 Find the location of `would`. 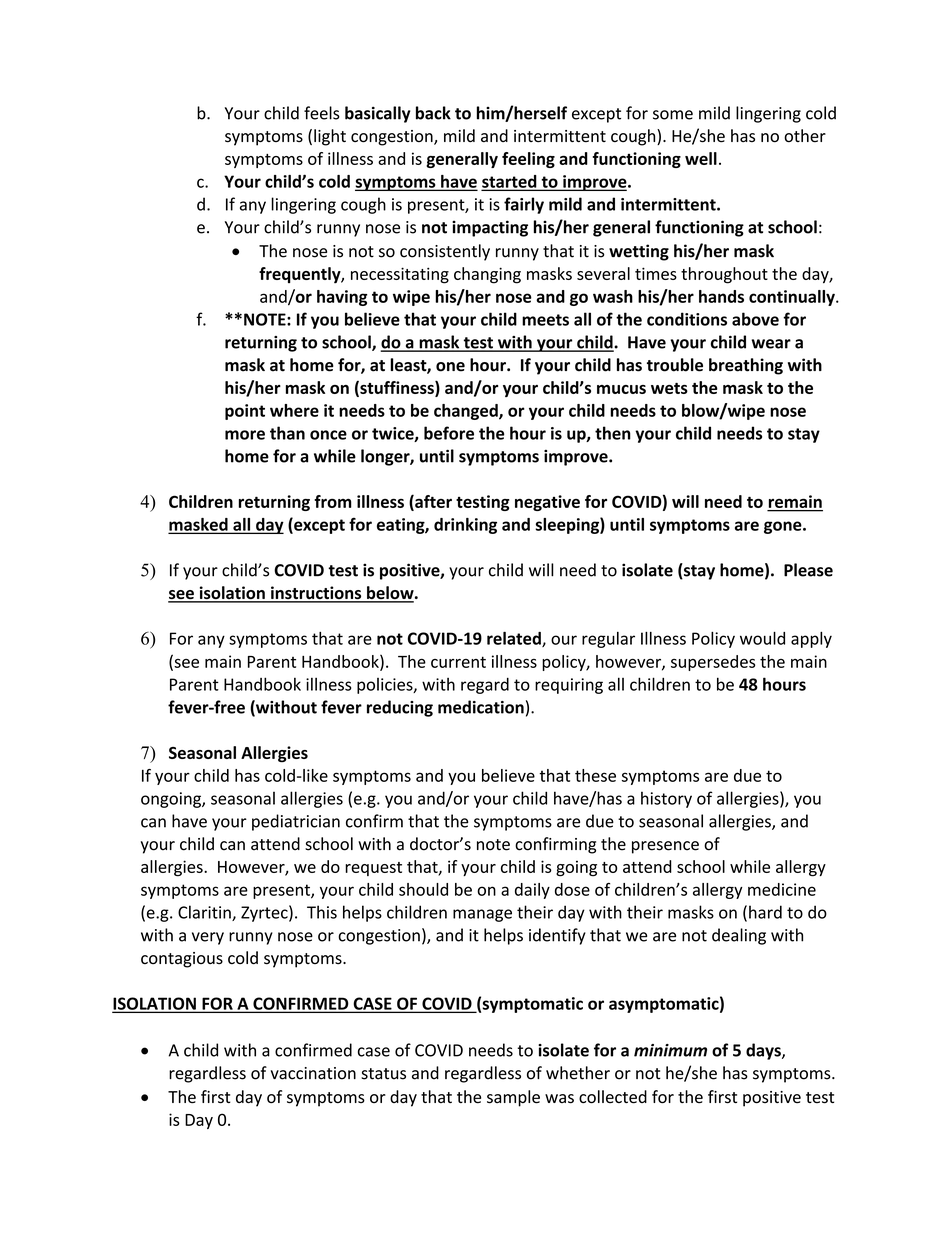

would is located at coordinates (762, 638).
